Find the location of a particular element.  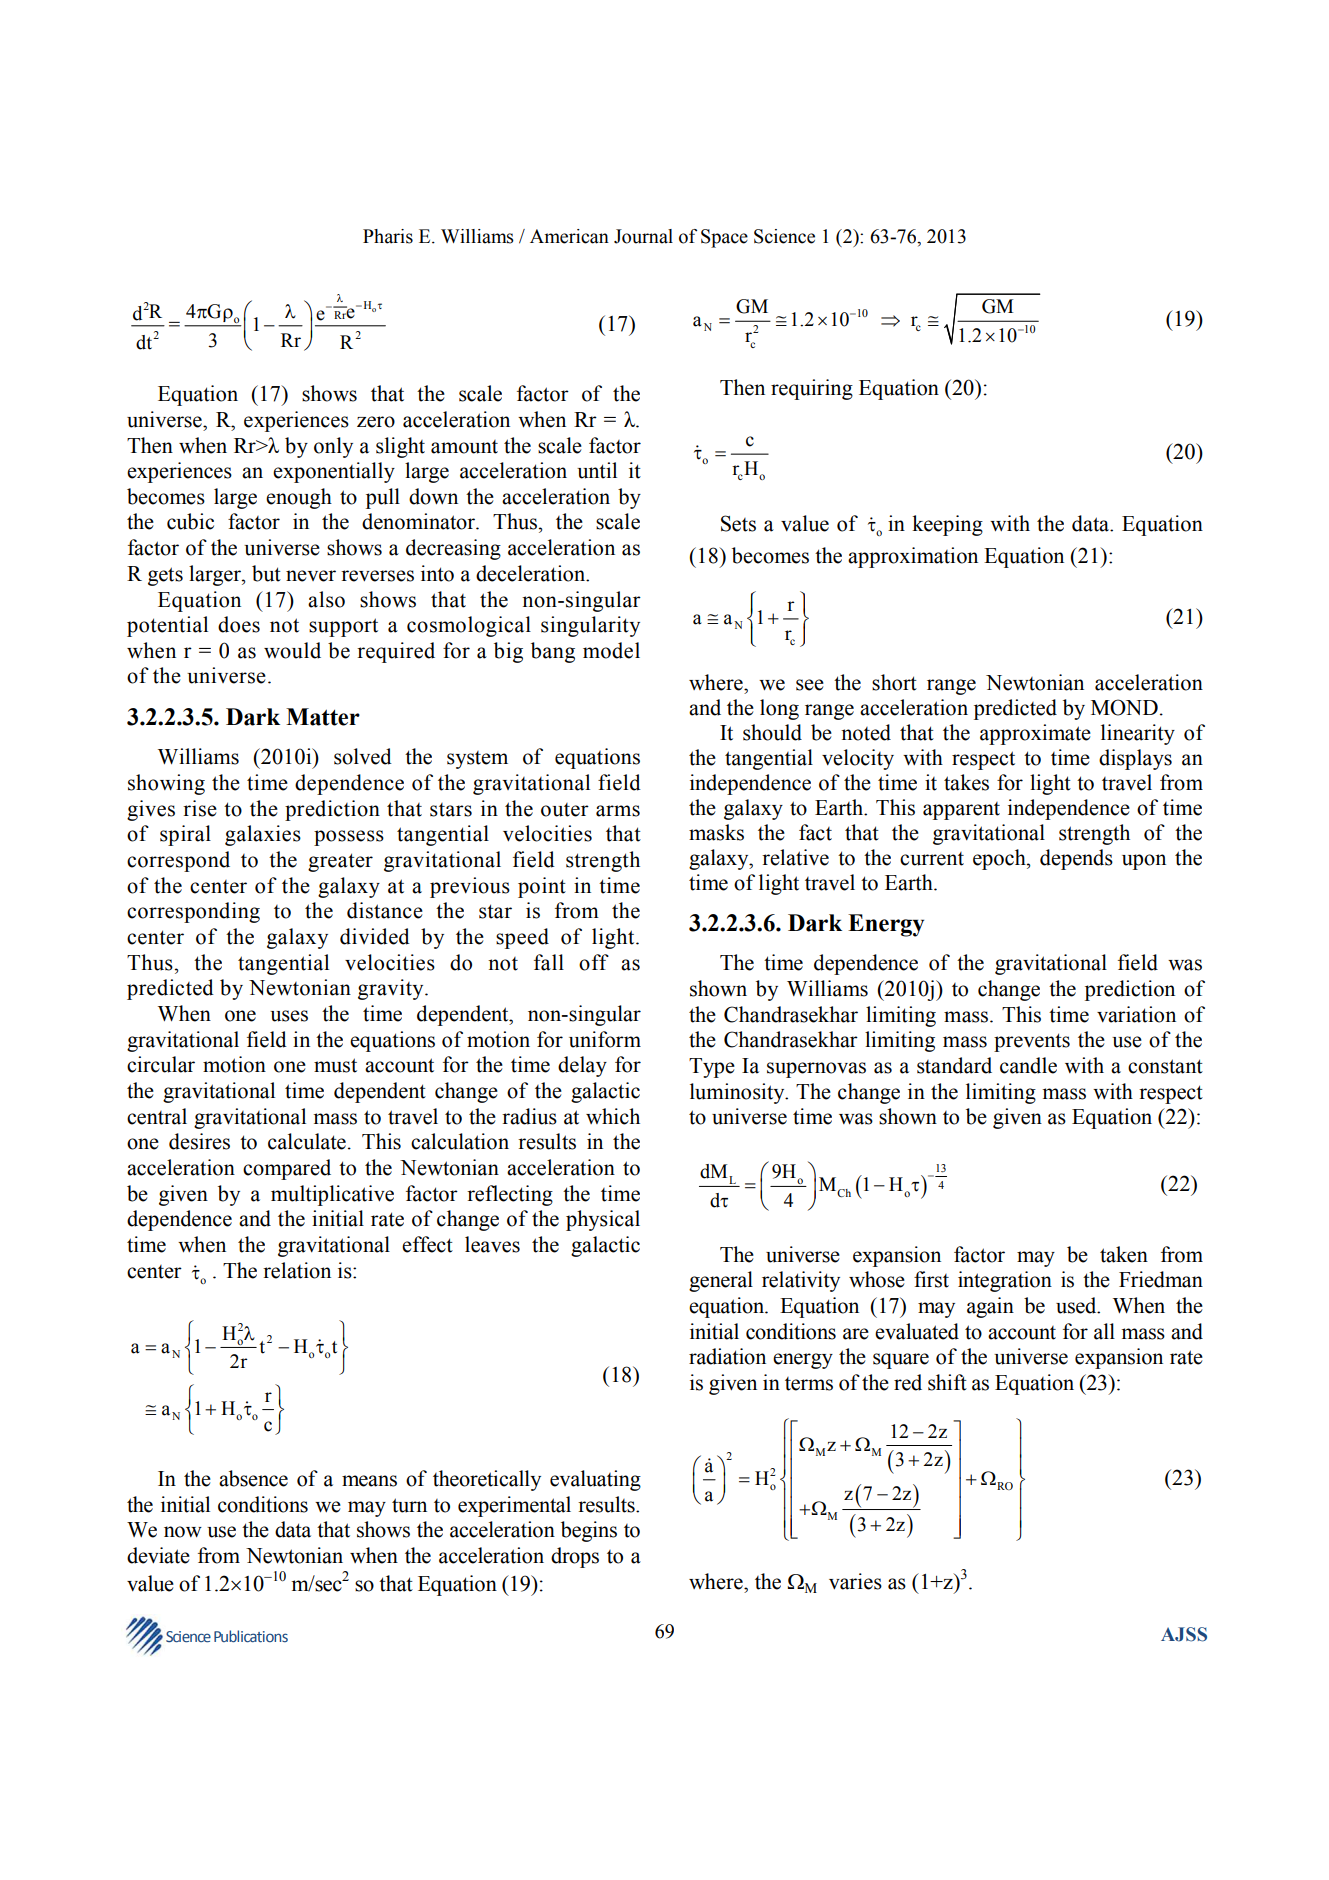

compared is located at coordinates (287, 1169).
